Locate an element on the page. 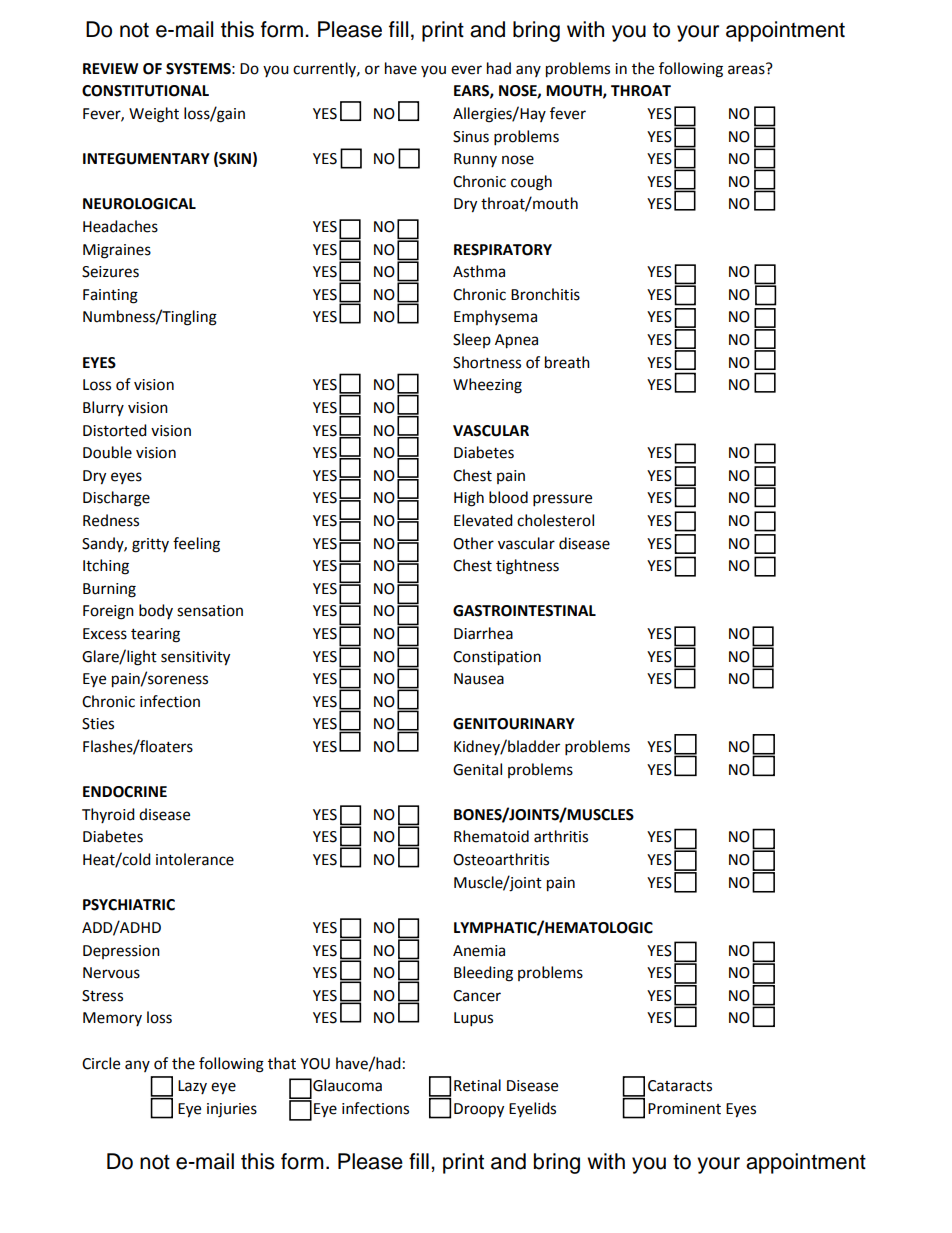 The width and height of the image is (952, 1233). ENDOCRINE is located at coordinates (125, 792).
